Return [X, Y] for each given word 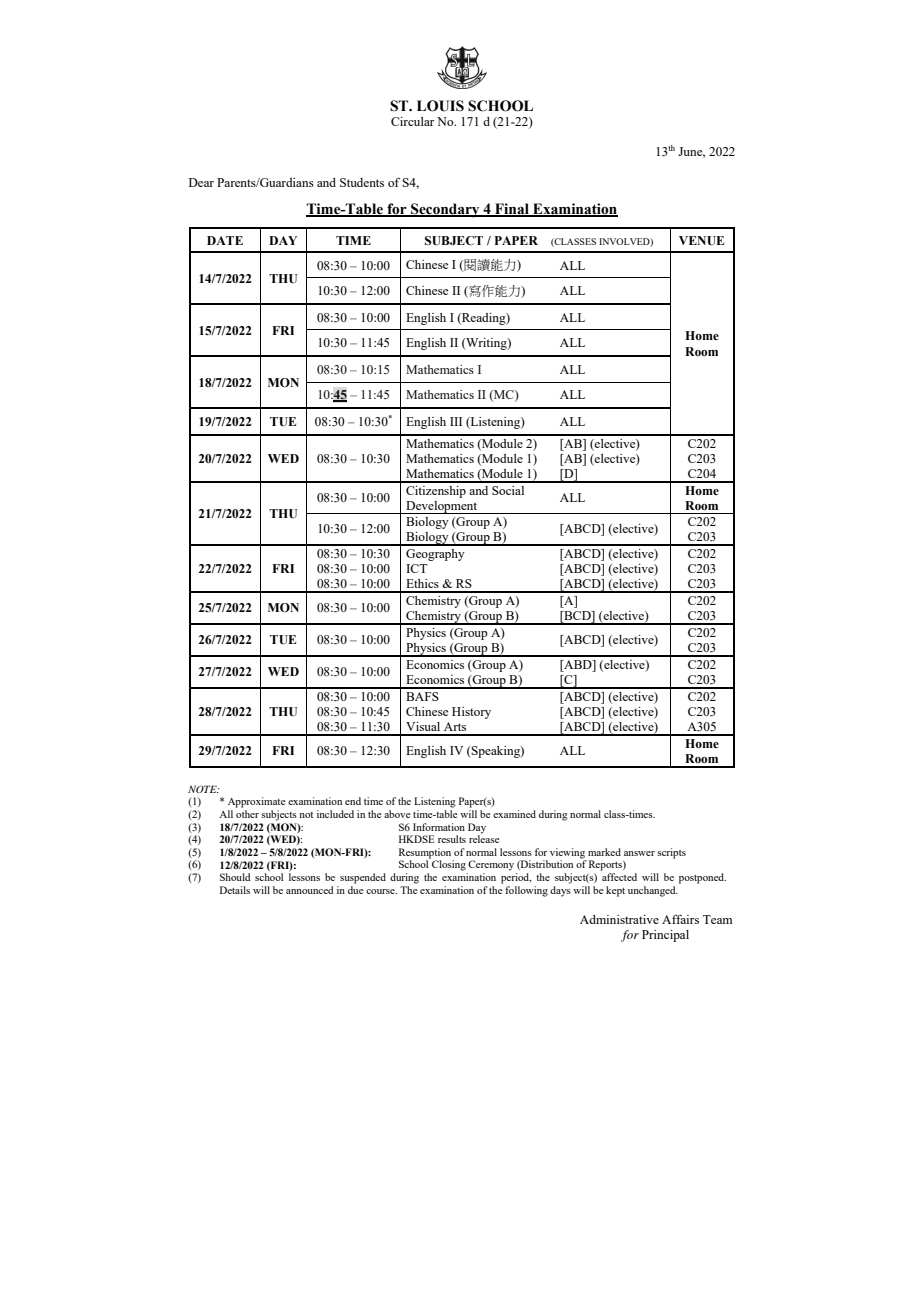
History [471, 713]
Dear [201, 182]
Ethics [422, 583]
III [456, 421]
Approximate [257, 802]
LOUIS [440, 106]
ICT [416, 568]
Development [442, 507]
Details [235, 890]
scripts [671, 853]
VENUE [701, 241]
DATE [225, 240]
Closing [448, 864]
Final [512, 210]
